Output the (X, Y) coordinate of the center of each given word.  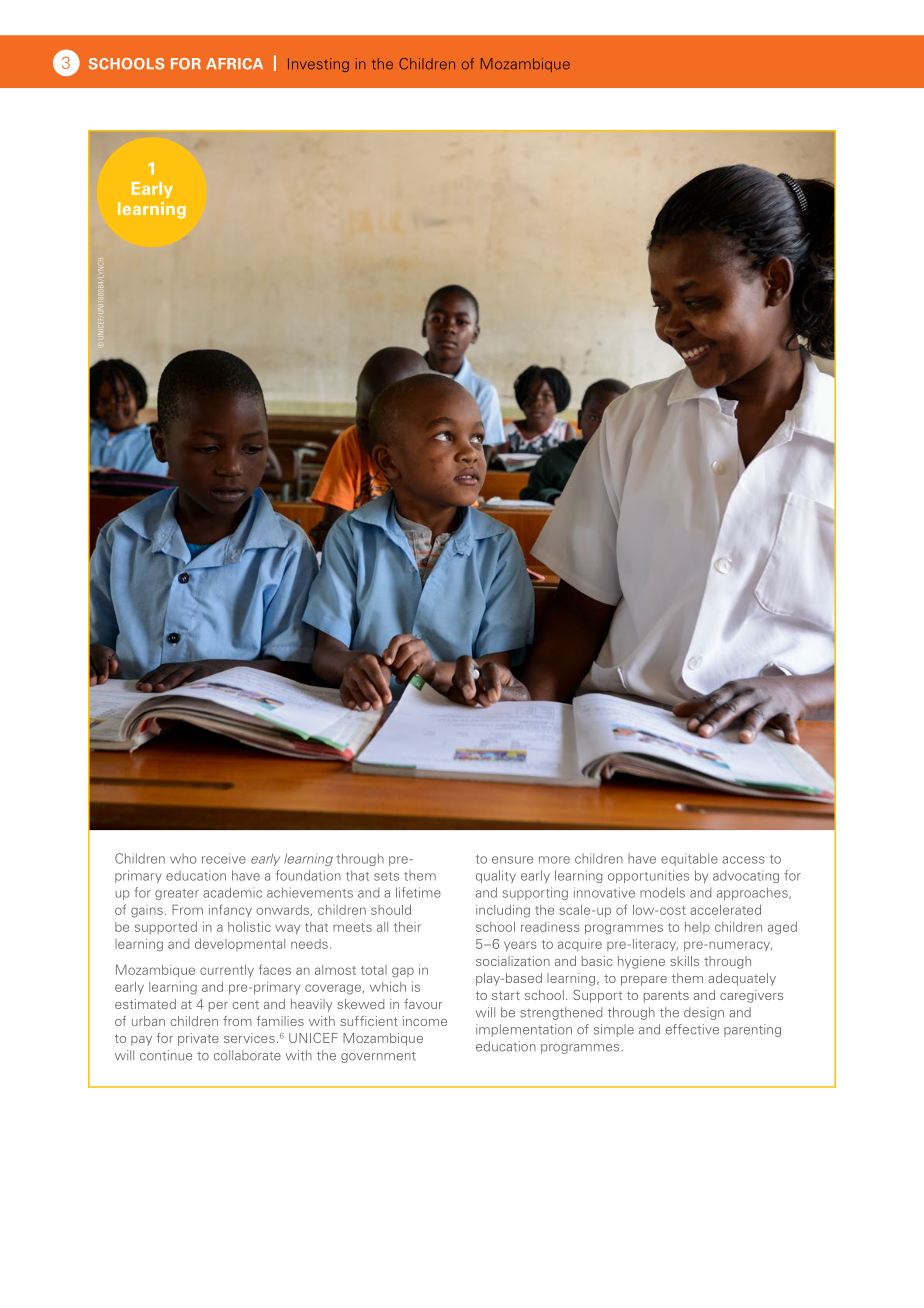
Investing (318, 65)
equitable (689, 859)
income (425, 1021)
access (743, 860)
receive (224, 858)
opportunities (648, 876)
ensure (512, 860)
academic (232, 892)
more (554, 860)
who (183, 859)
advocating (746, 876)
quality (496, 876)
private (198, 1039)
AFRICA (234, 64)
